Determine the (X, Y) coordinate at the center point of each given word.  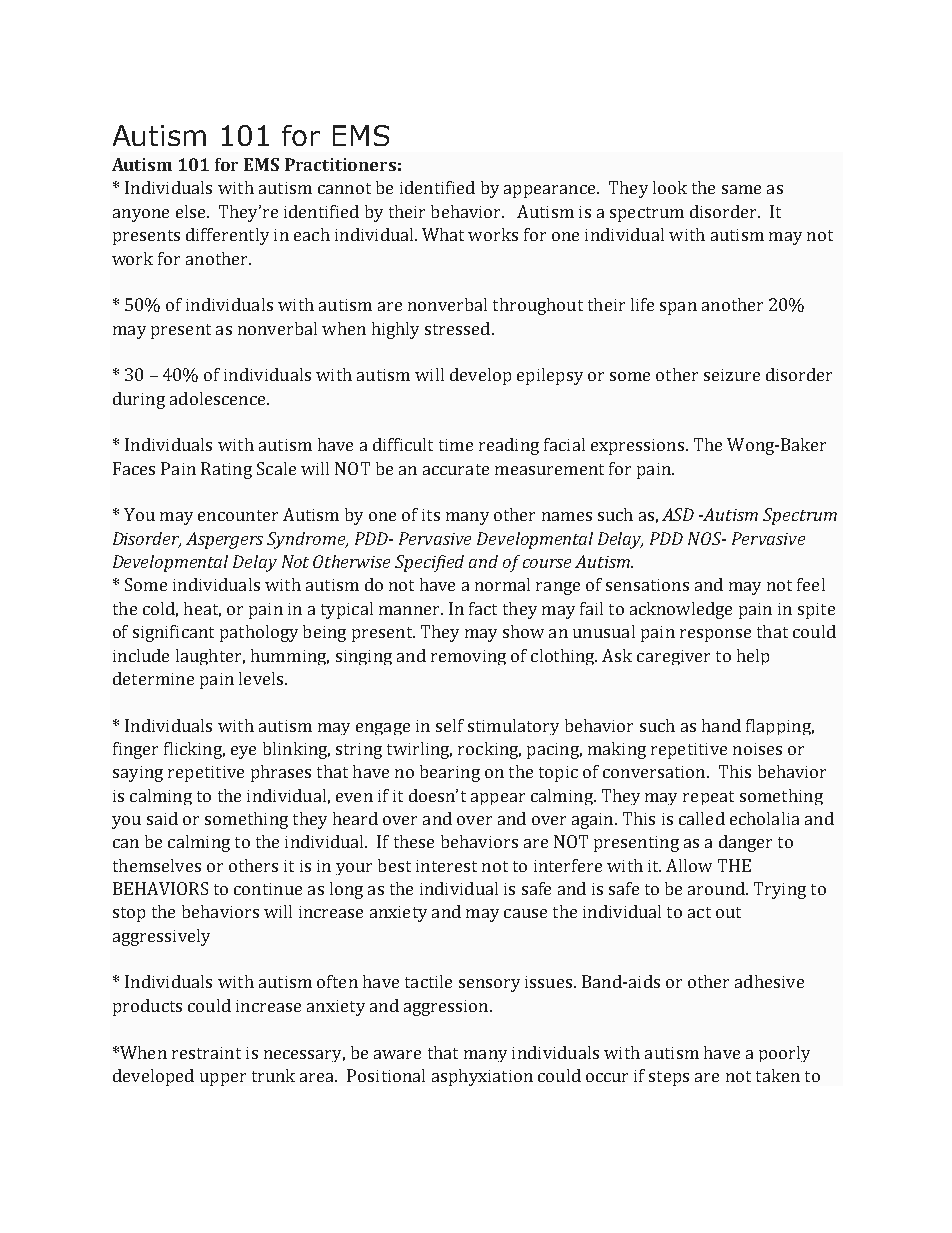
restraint (206, 1053)
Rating (226, 470)
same (741, 189)
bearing (450, 773)
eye (243, 752)
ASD (678, 514)
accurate (456, 469)
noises (757, 749)
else (192, 211)
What (443, 234)
